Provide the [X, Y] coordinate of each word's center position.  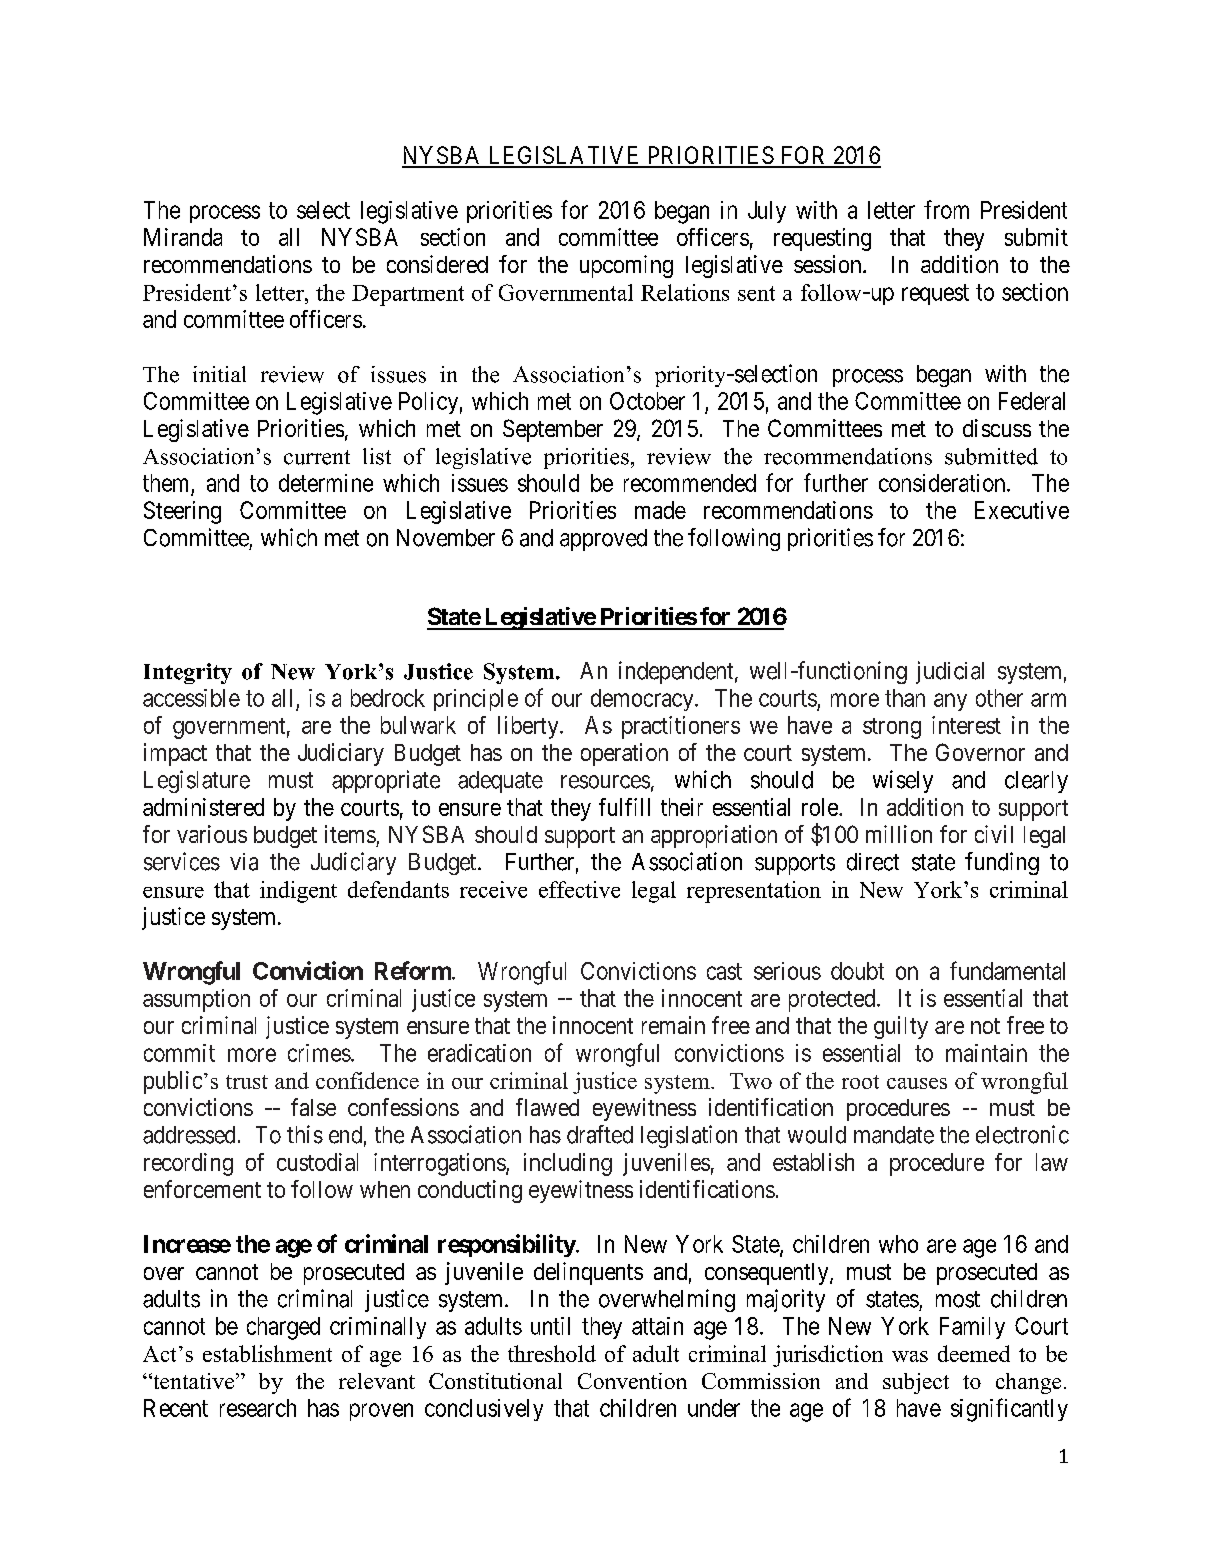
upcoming [626, 266]
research [258, 1408]
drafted [600, 1134]
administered [203, 807]
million [899, 834]
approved [603, 540]
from [946, 209]
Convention [632, 1381]
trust [247, 1082]
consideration [943, 483]
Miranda [183, 237]
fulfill [624, 807]
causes [917, 1083]
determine [326, 483]
